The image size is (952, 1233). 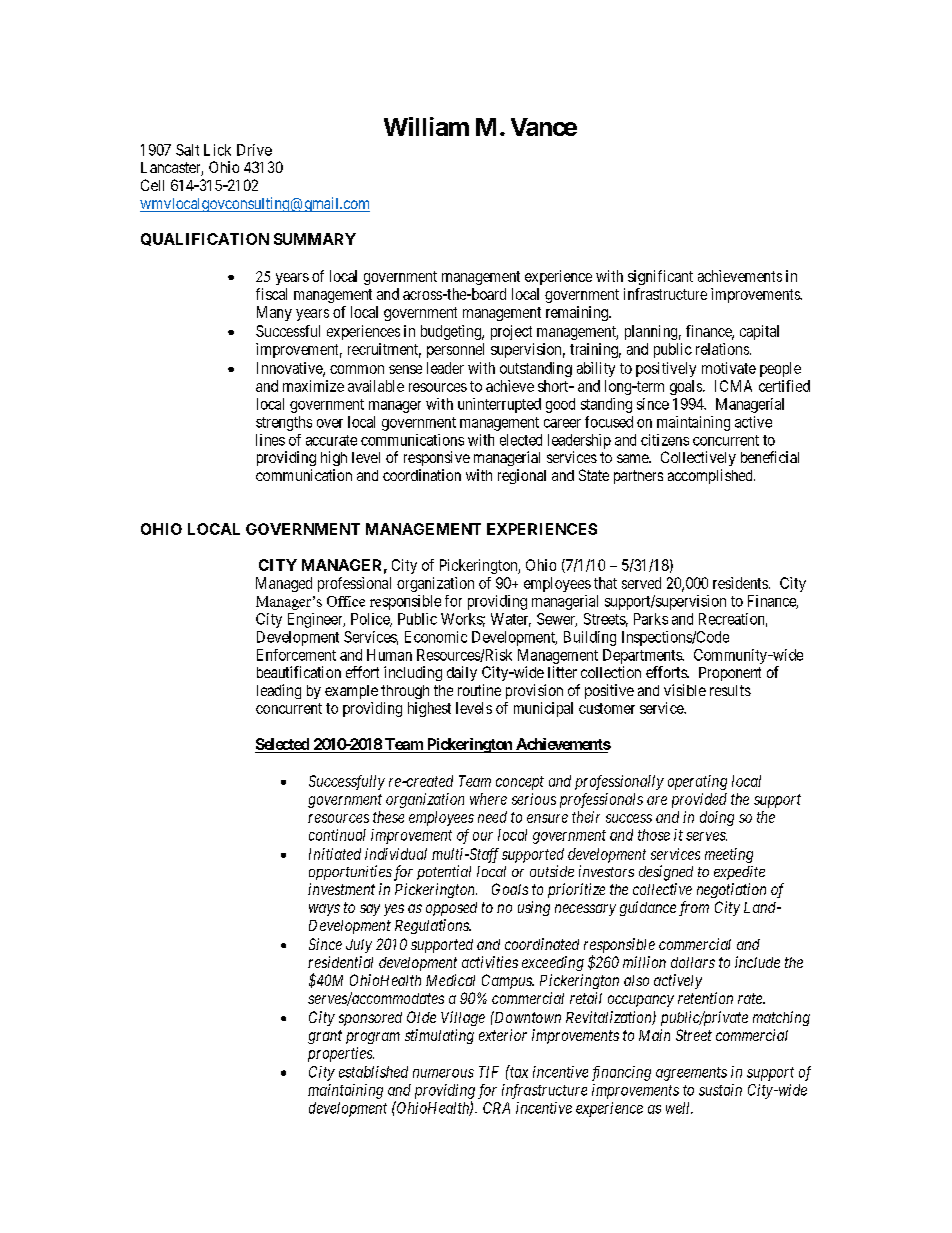 What do you see at coordinates (660, 277) in the page?
I see `significant` at bounding box center [660, 277].
